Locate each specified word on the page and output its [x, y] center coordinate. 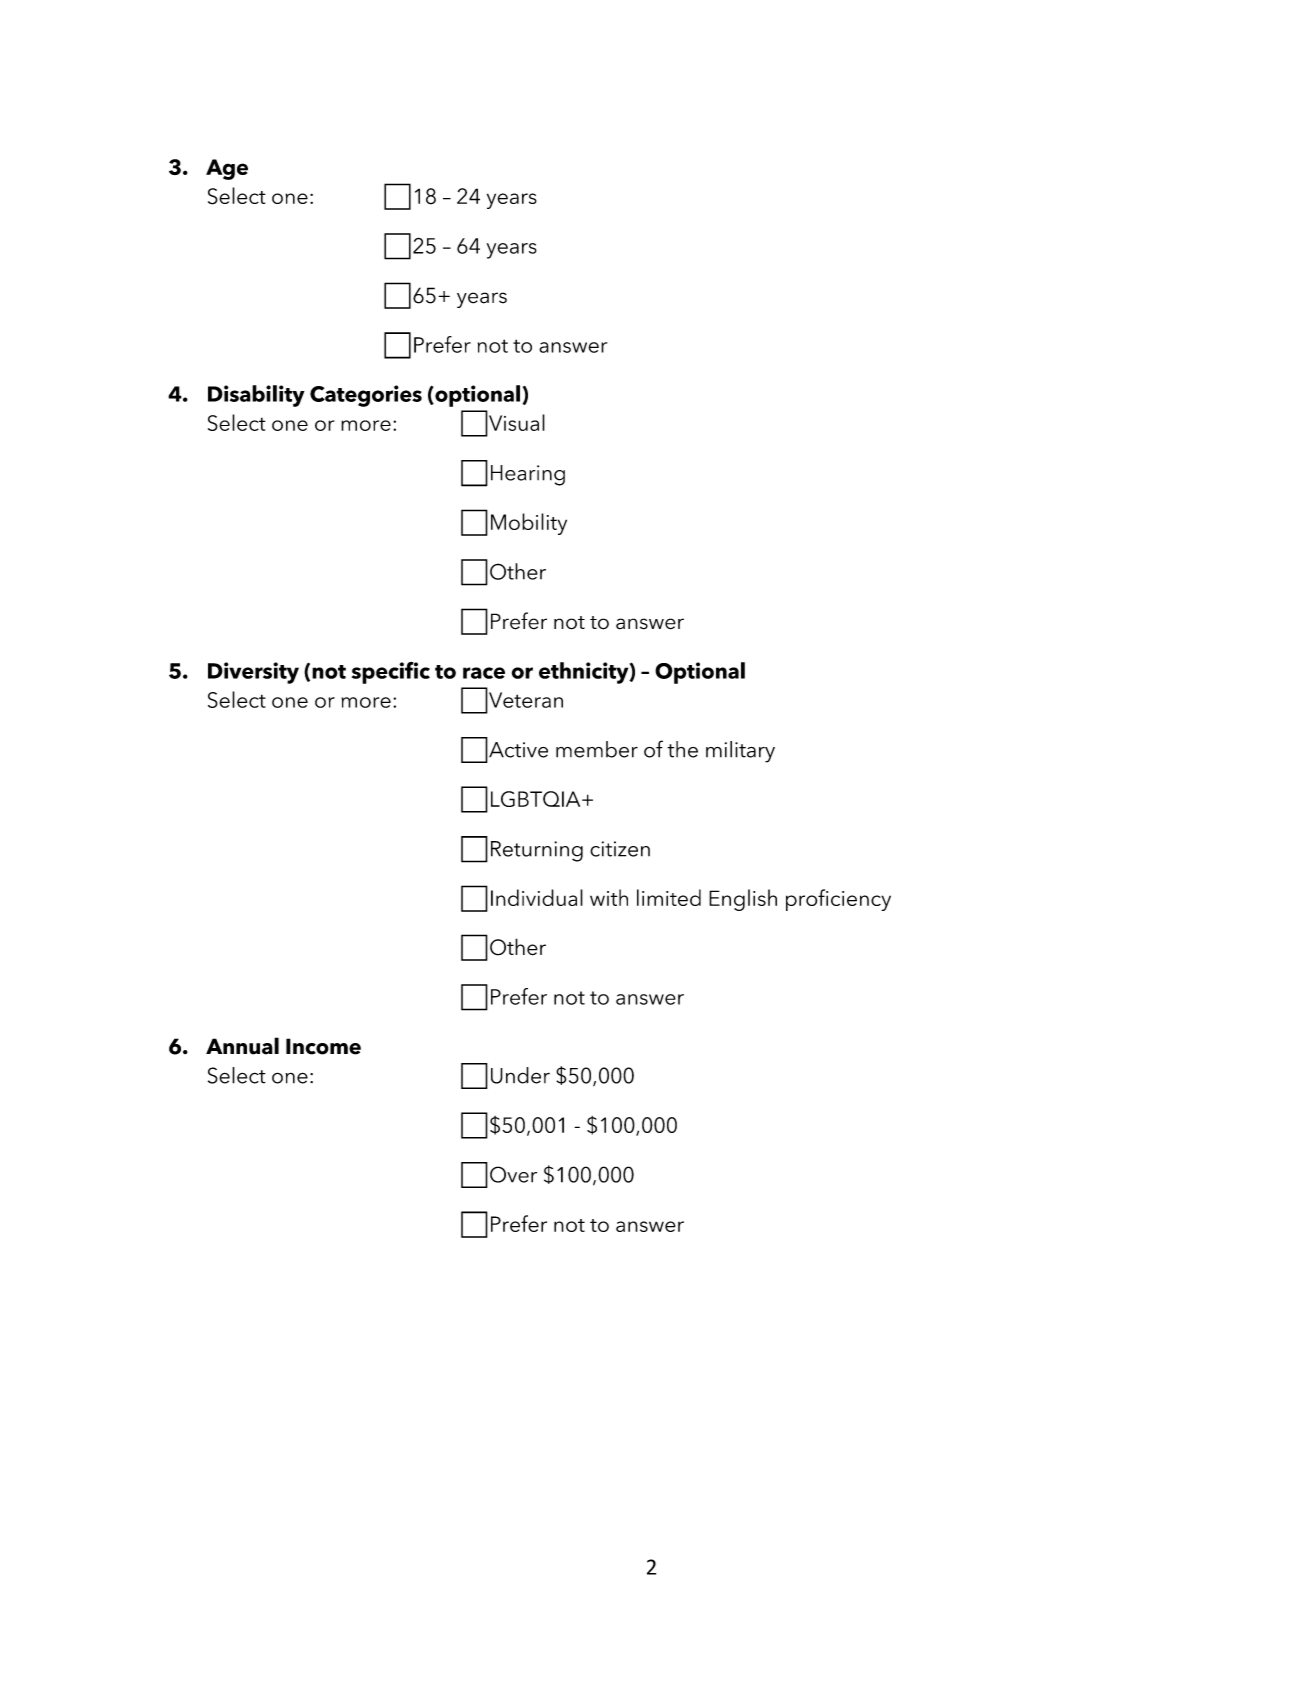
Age [227, 169]
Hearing [528, 475]
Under [520, 1075]
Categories [366, 396]
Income [323, 1046]
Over [513, 1174]
